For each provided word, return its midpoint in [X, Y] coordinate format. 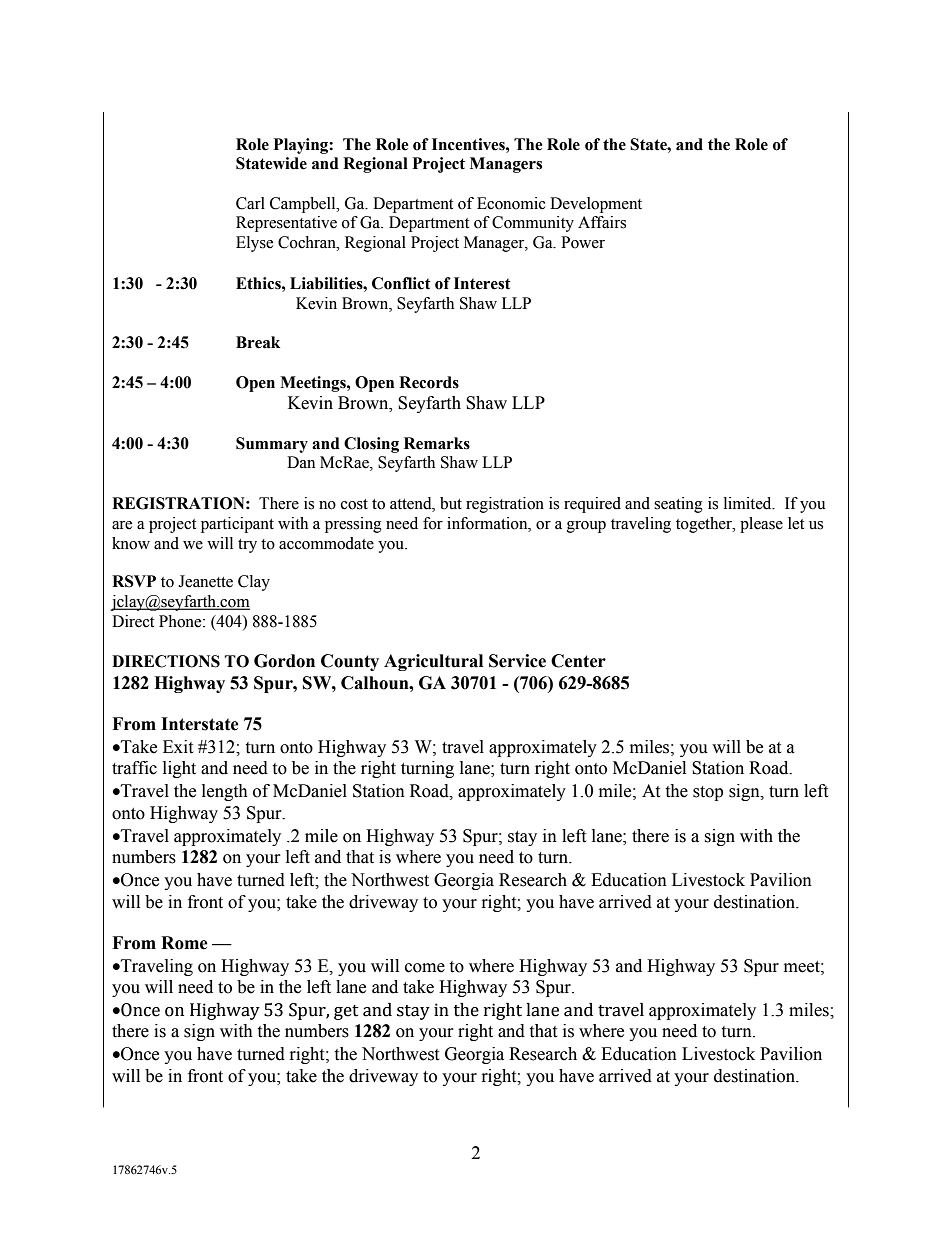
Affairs [602, 222]
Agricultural [433, 662]
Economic [511, 203]
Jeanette [205, 581]
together [705, 525]
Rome [184, 943]
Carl [250, 203]
